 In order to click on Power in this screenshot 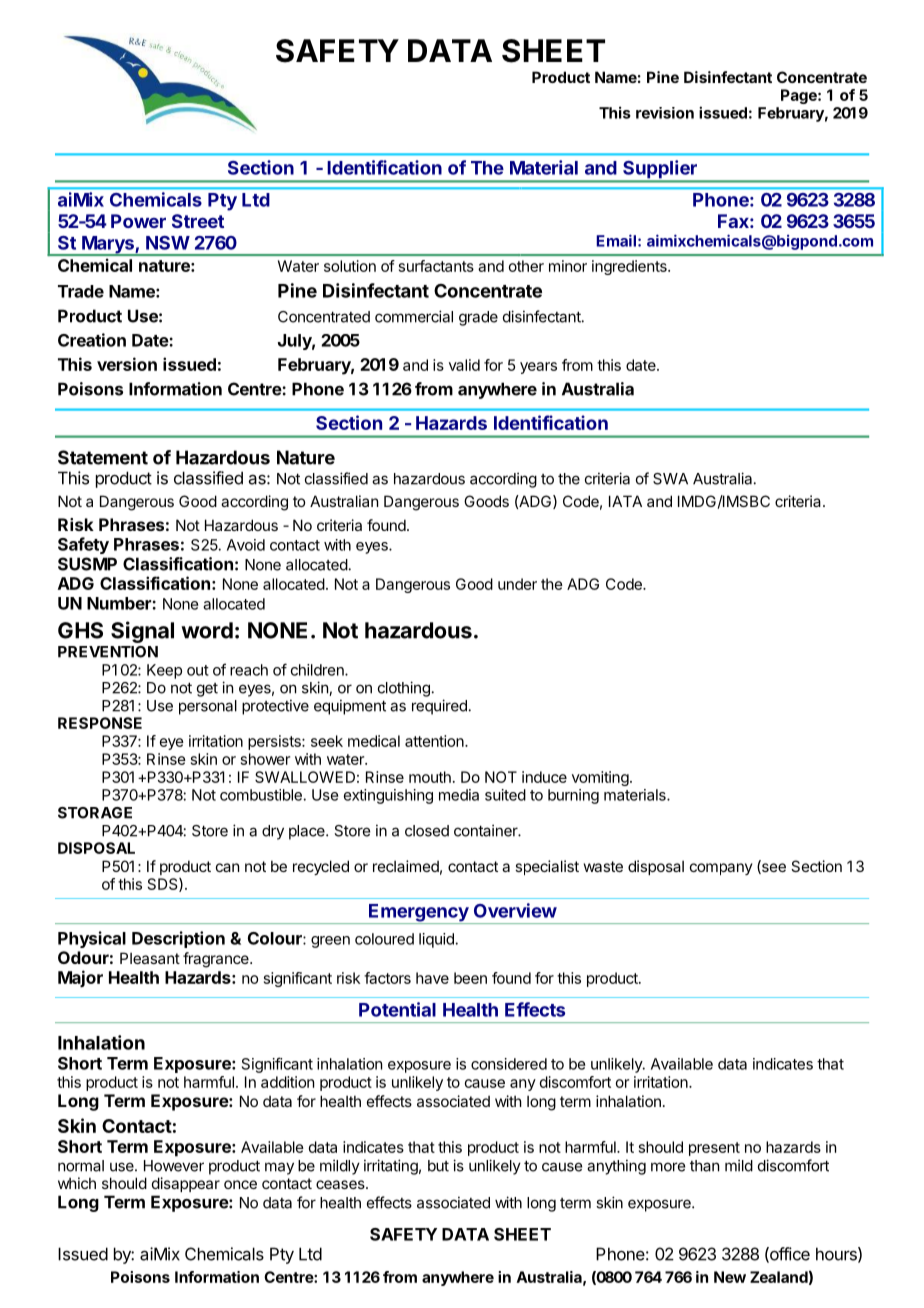, I will do `click(138, 221)`.
